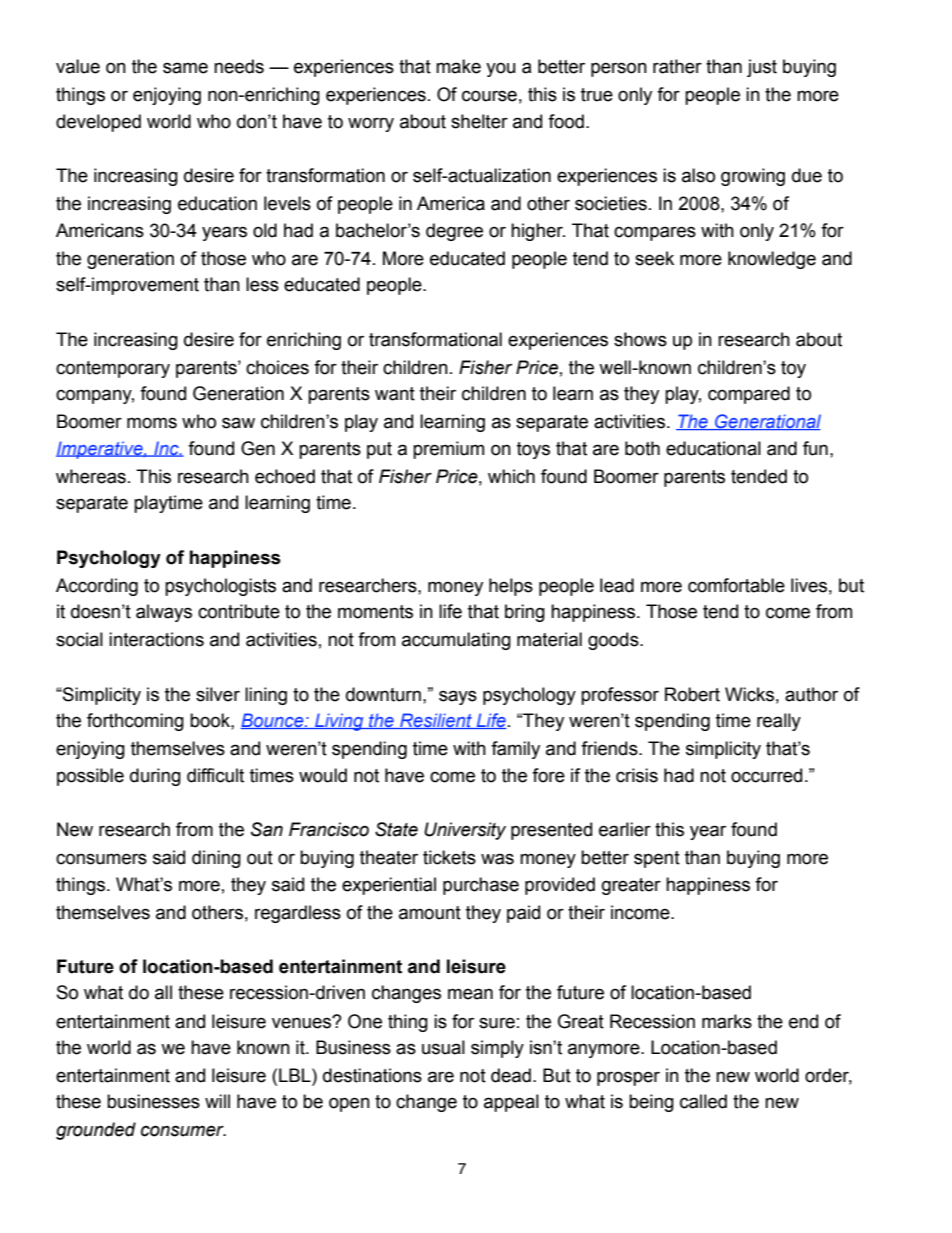  Describe the element at coordinates (217, 1101) in the screenshot. I see `will` at that location.
